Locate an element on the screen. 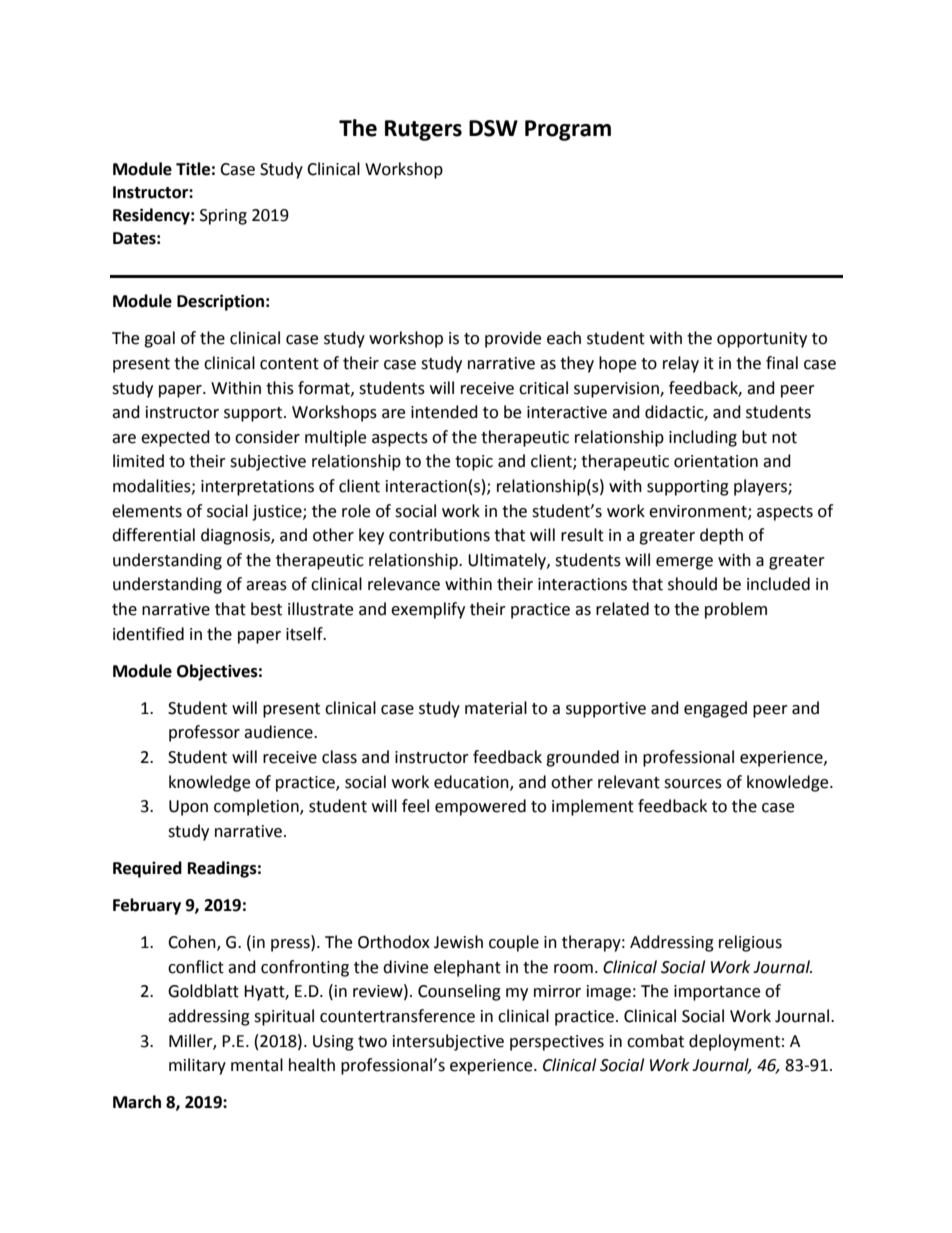  Spring is located at coordinates (223, 217).
